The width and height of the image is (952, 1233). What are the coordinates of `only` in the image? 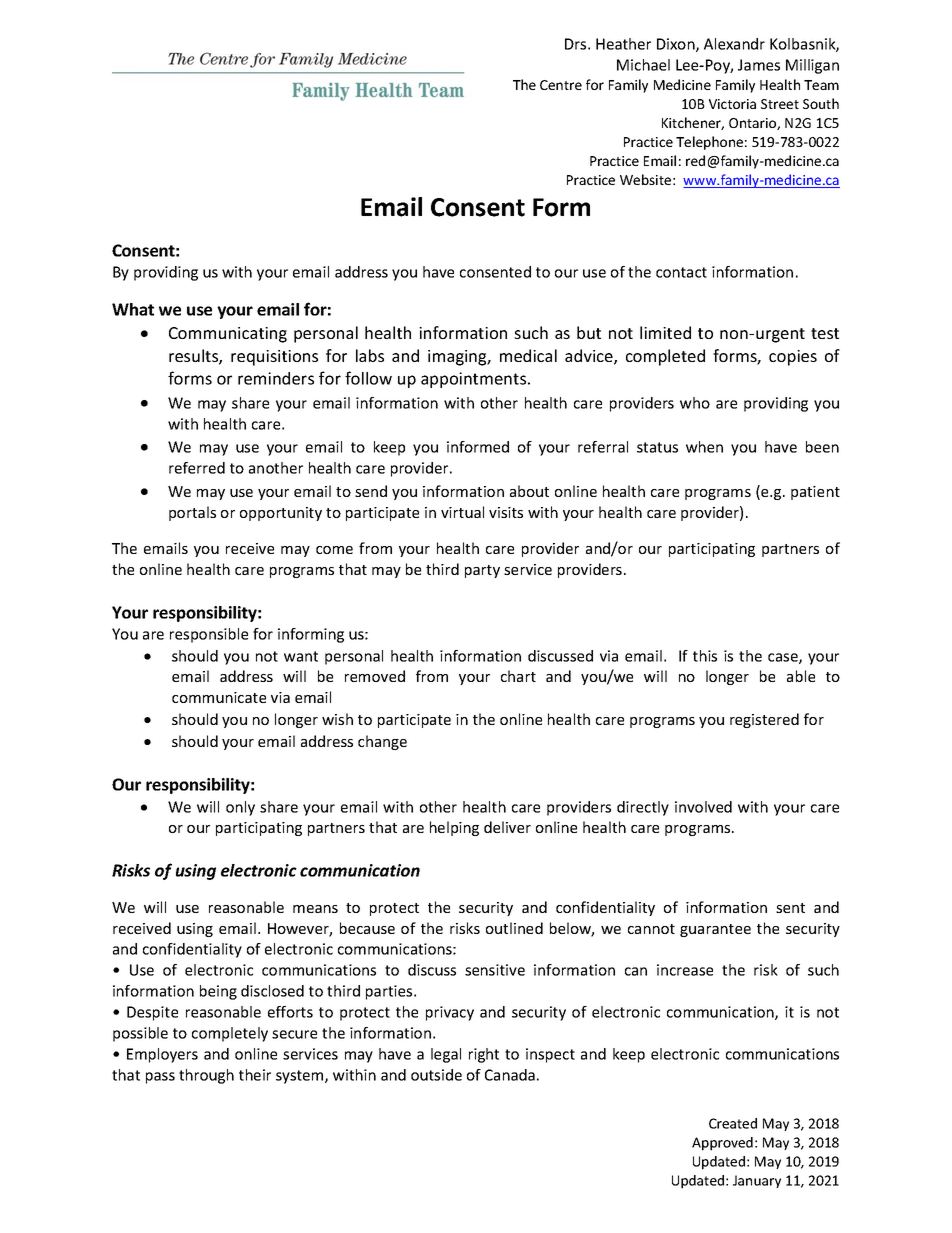 It's located at (240, 808).
